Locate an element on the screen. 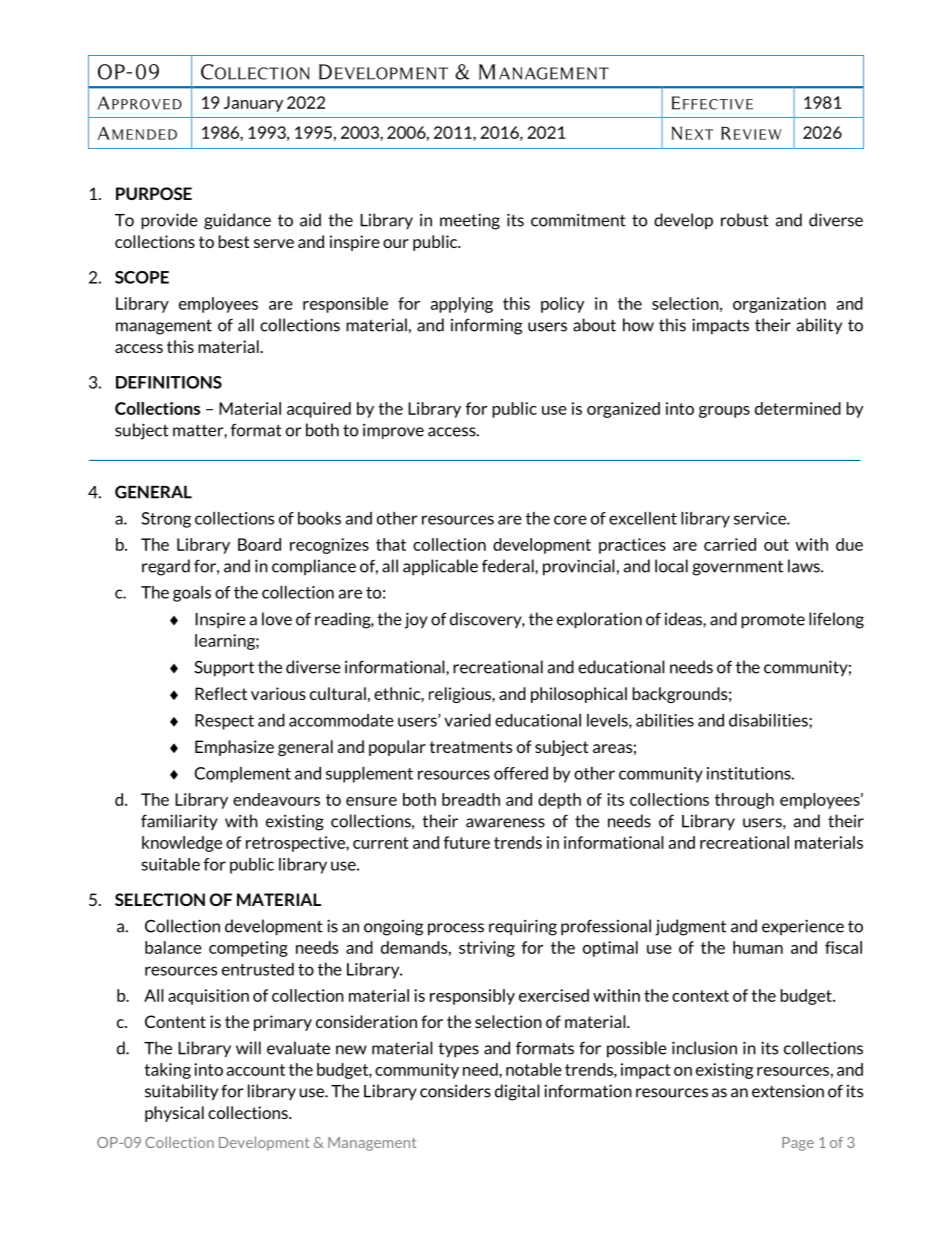  groups is located at coordinates (724, 412).
